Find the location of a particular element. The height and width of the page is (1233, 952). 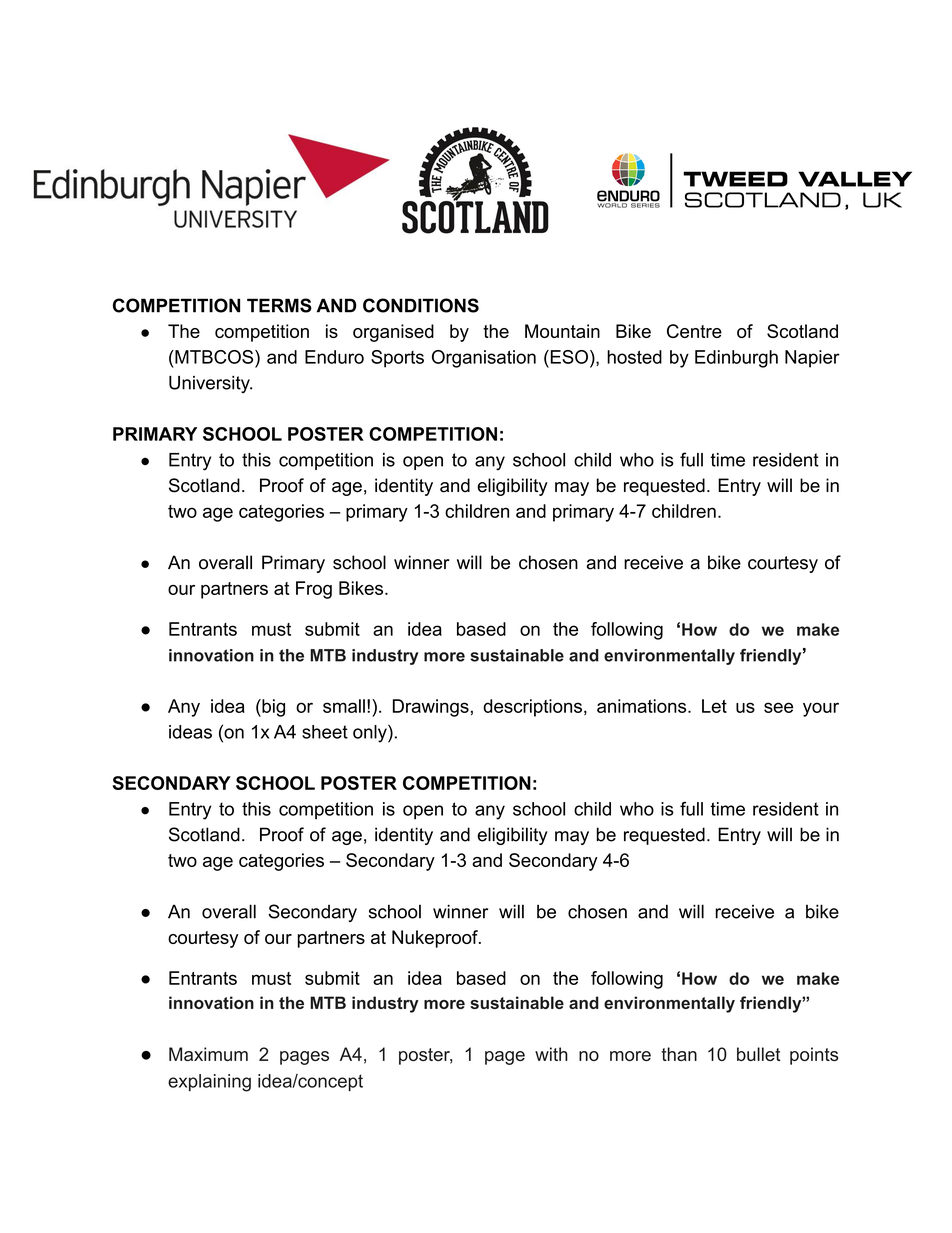

descriptions is located at coordinates (532, 708).
